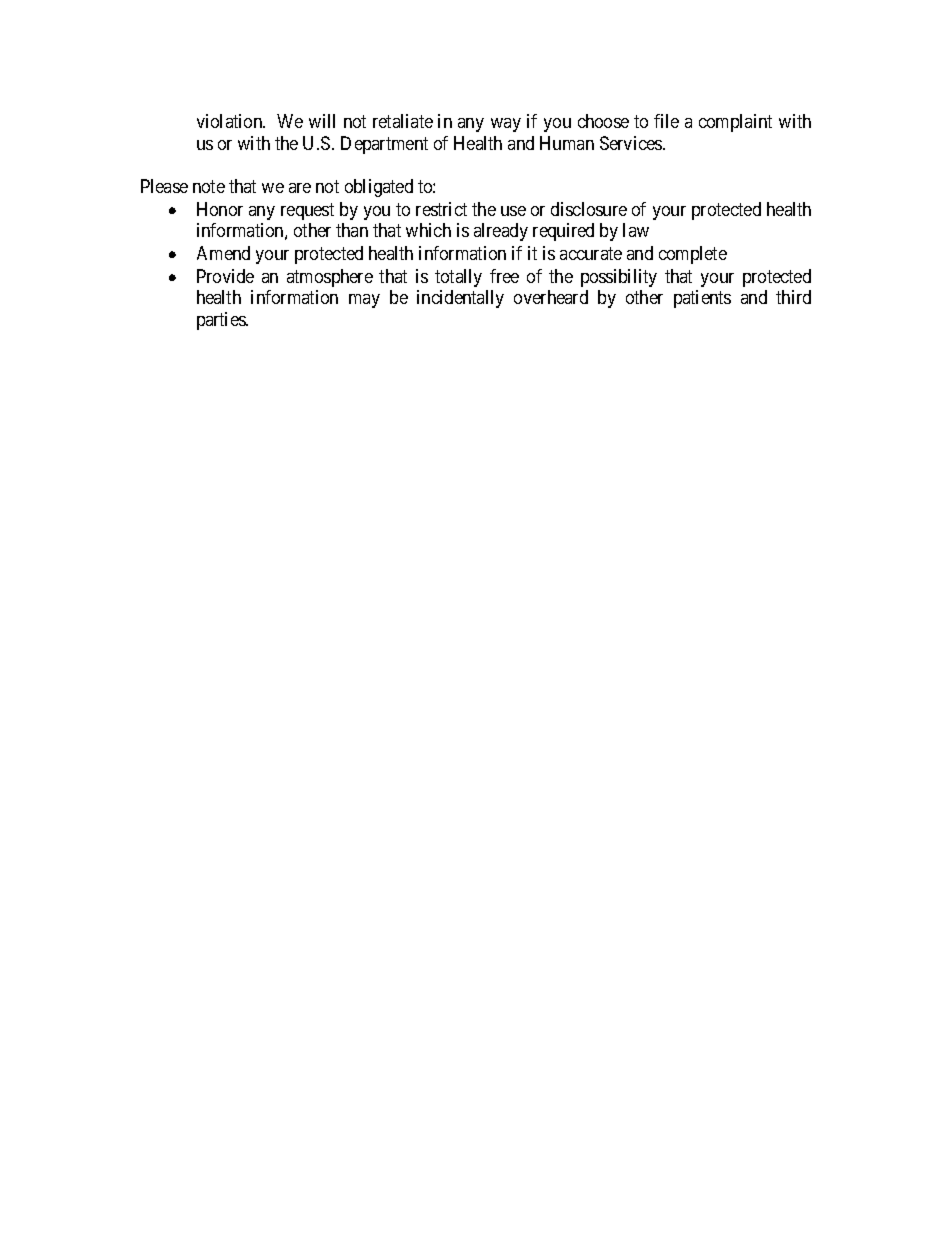 The image size is (952, 1233). Describe the element at coordinates (513, 211) in the page. I see `use` at that location.
